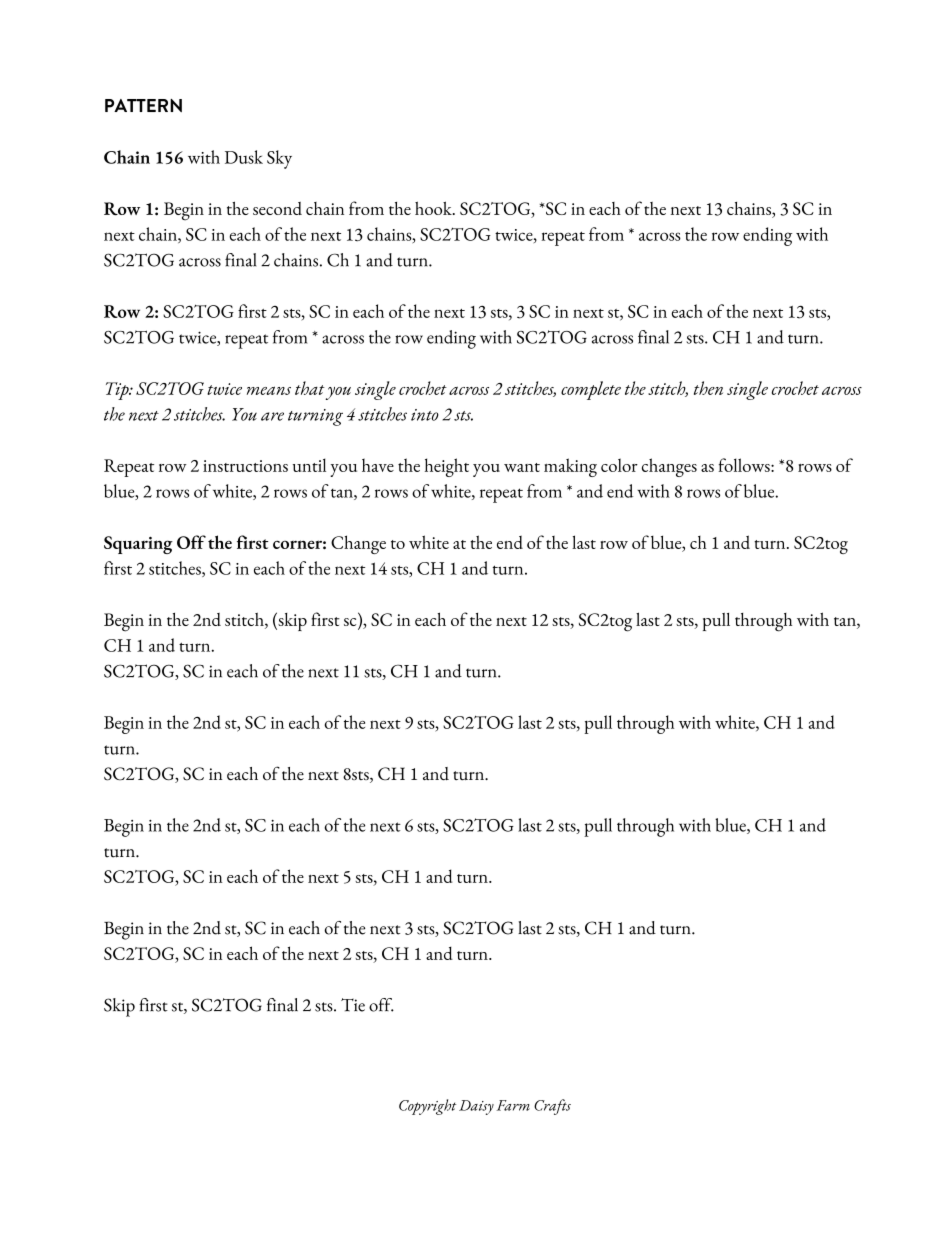  What do you see at coordinates (447, 467) in the document?
I see `height` at bounding box center [447, 467].
